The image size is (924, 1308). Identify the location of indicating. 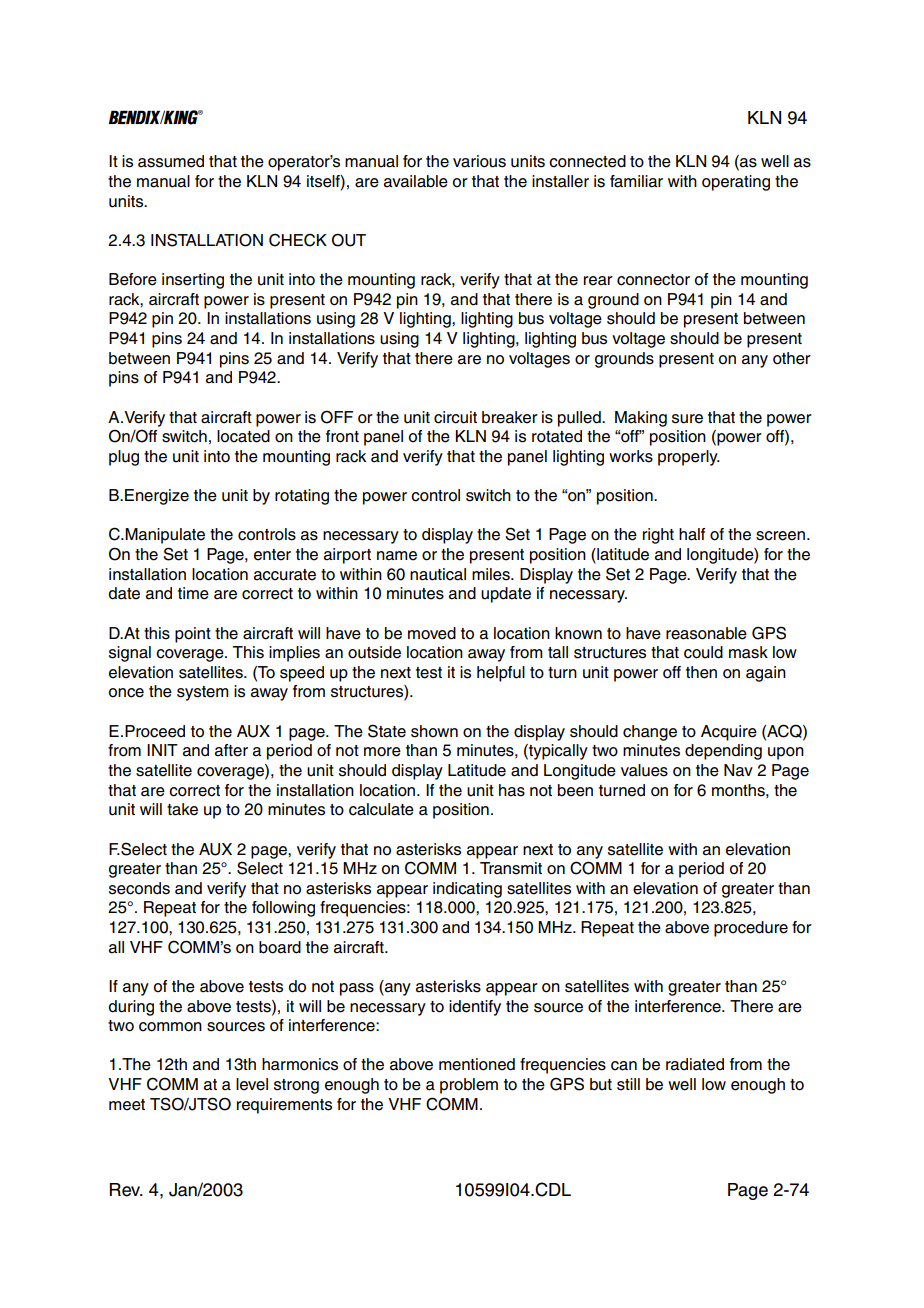
(467, 890).
